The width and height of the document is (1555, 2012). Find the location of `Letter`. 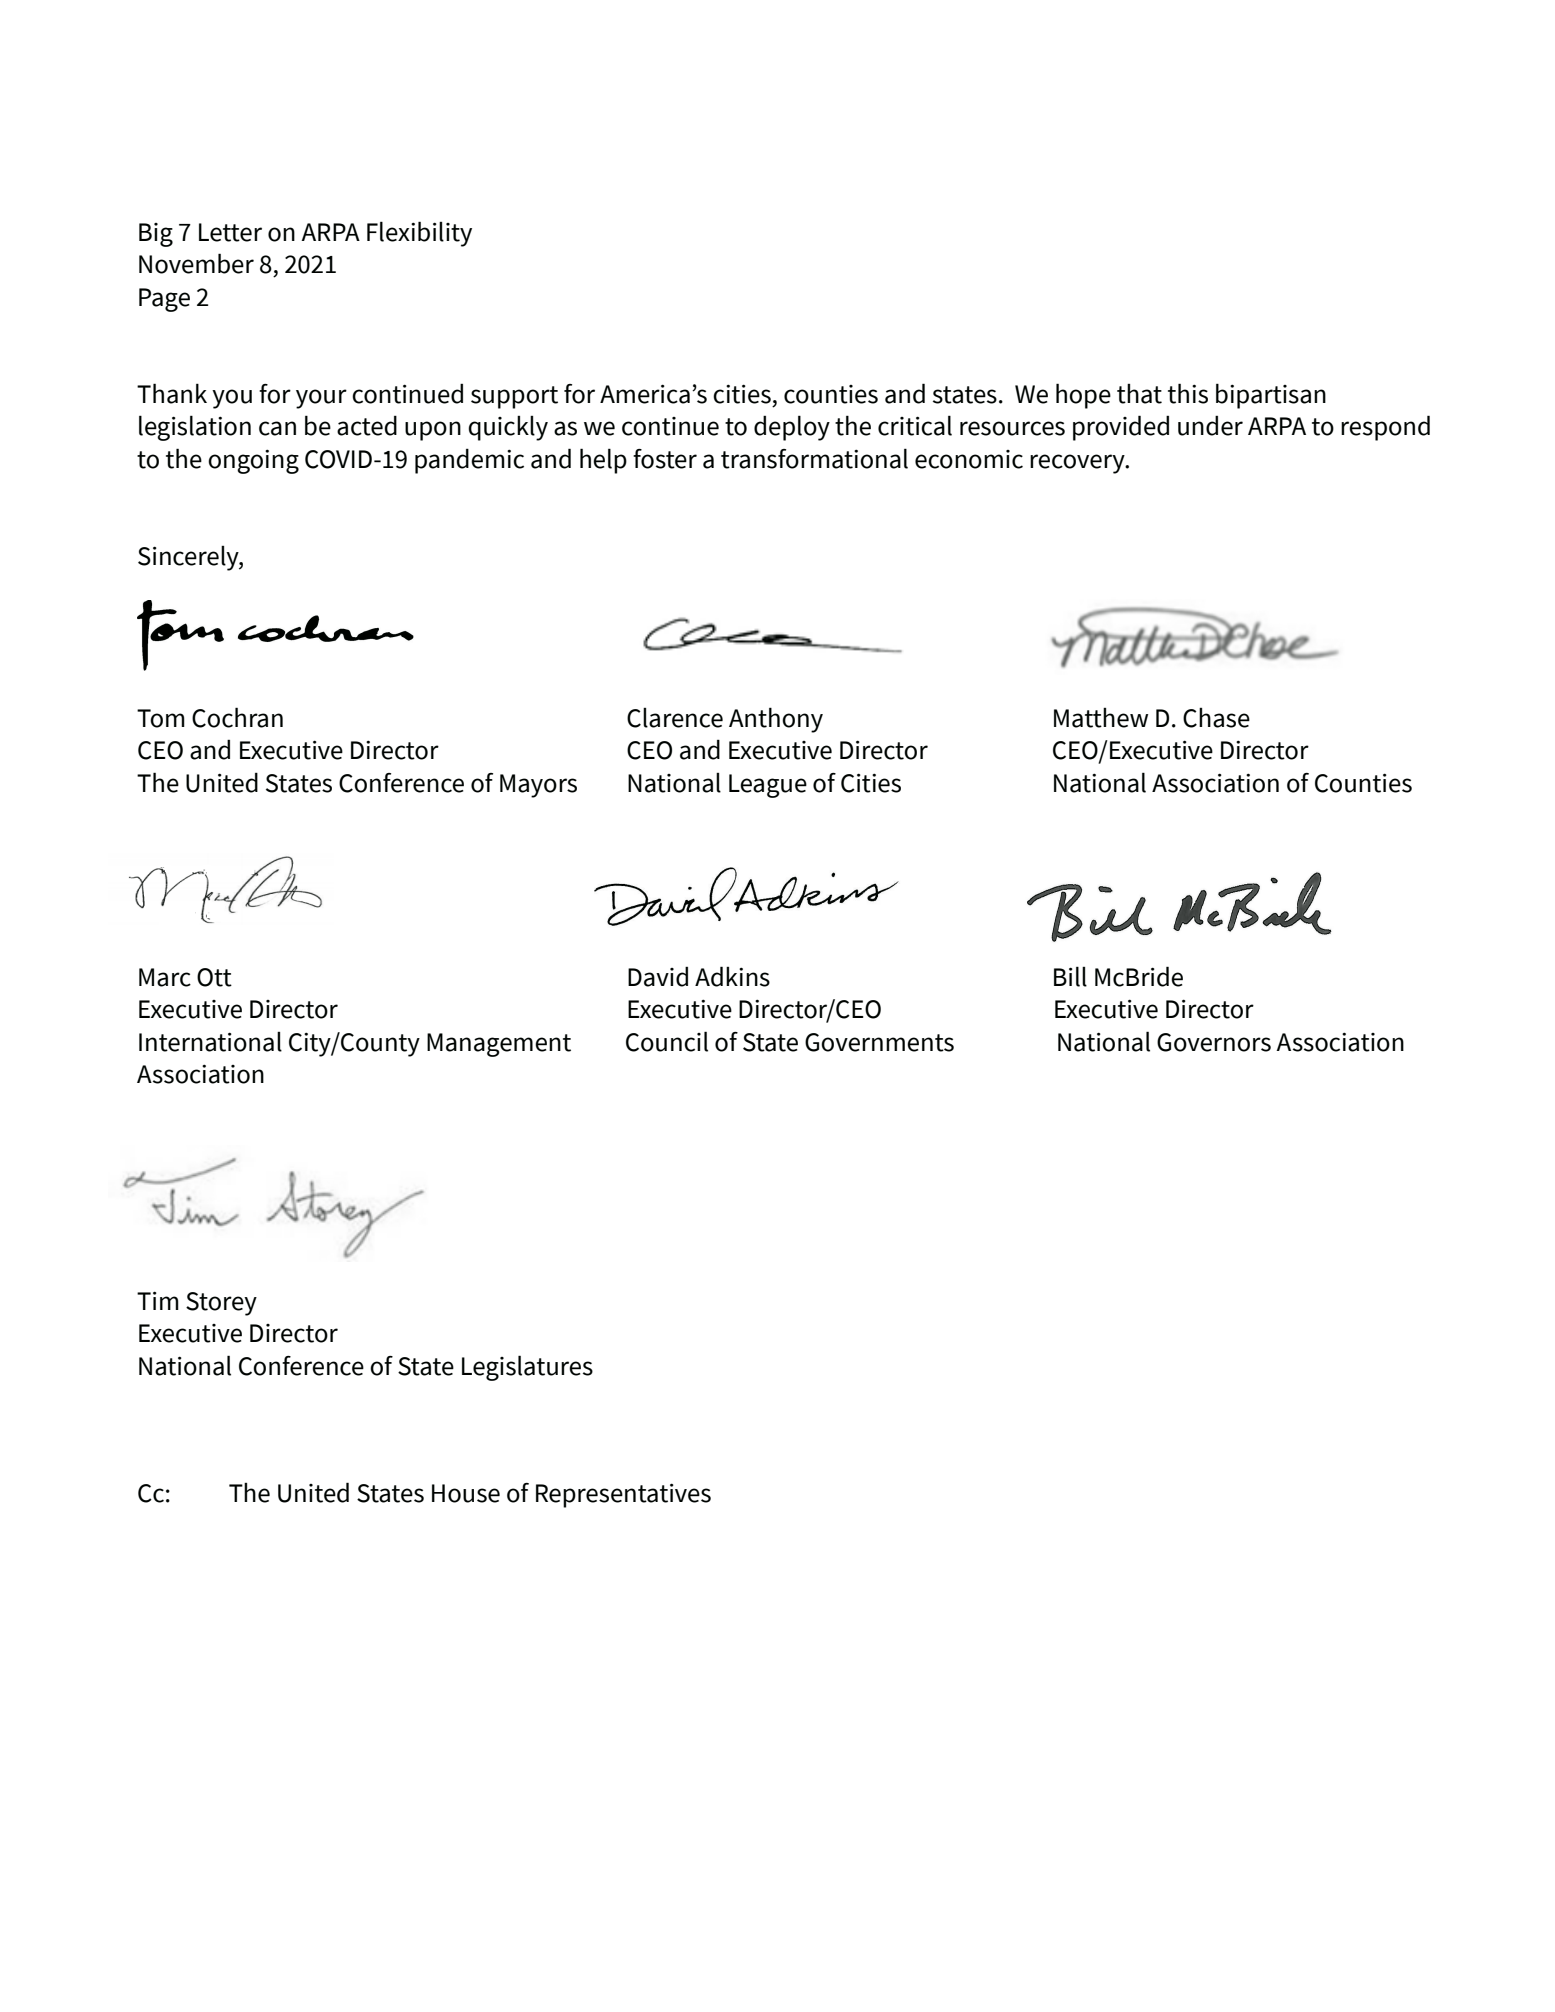

Letter is located at coordinates (230, 232).
